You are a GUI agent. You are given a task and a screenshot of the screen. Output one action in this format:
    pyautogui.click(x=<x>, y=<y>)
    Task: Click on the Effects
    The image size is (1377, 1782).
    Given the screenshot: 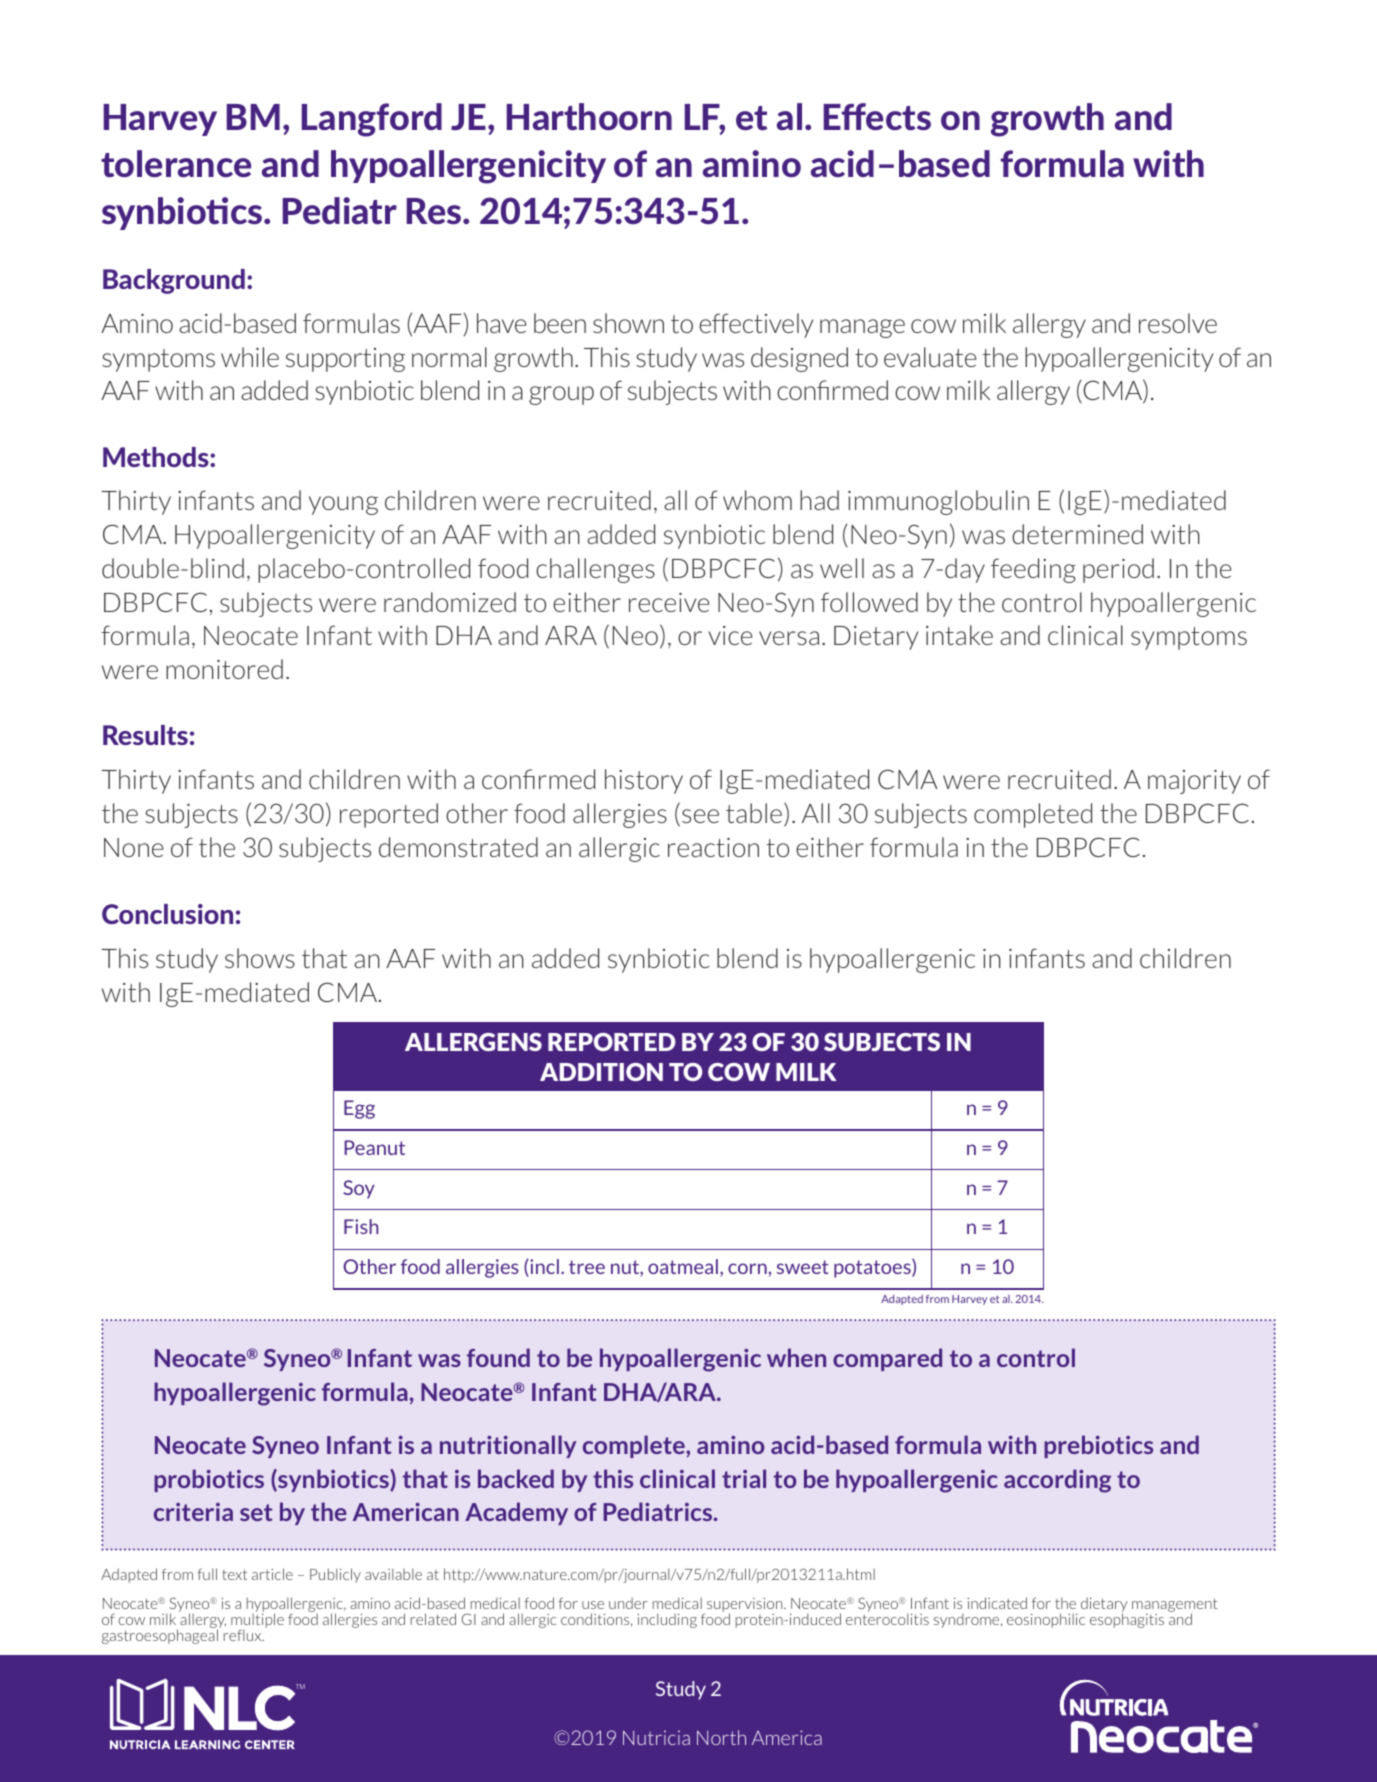 What is the action you would take?
    pyautogui.click(x=877, y=116)
